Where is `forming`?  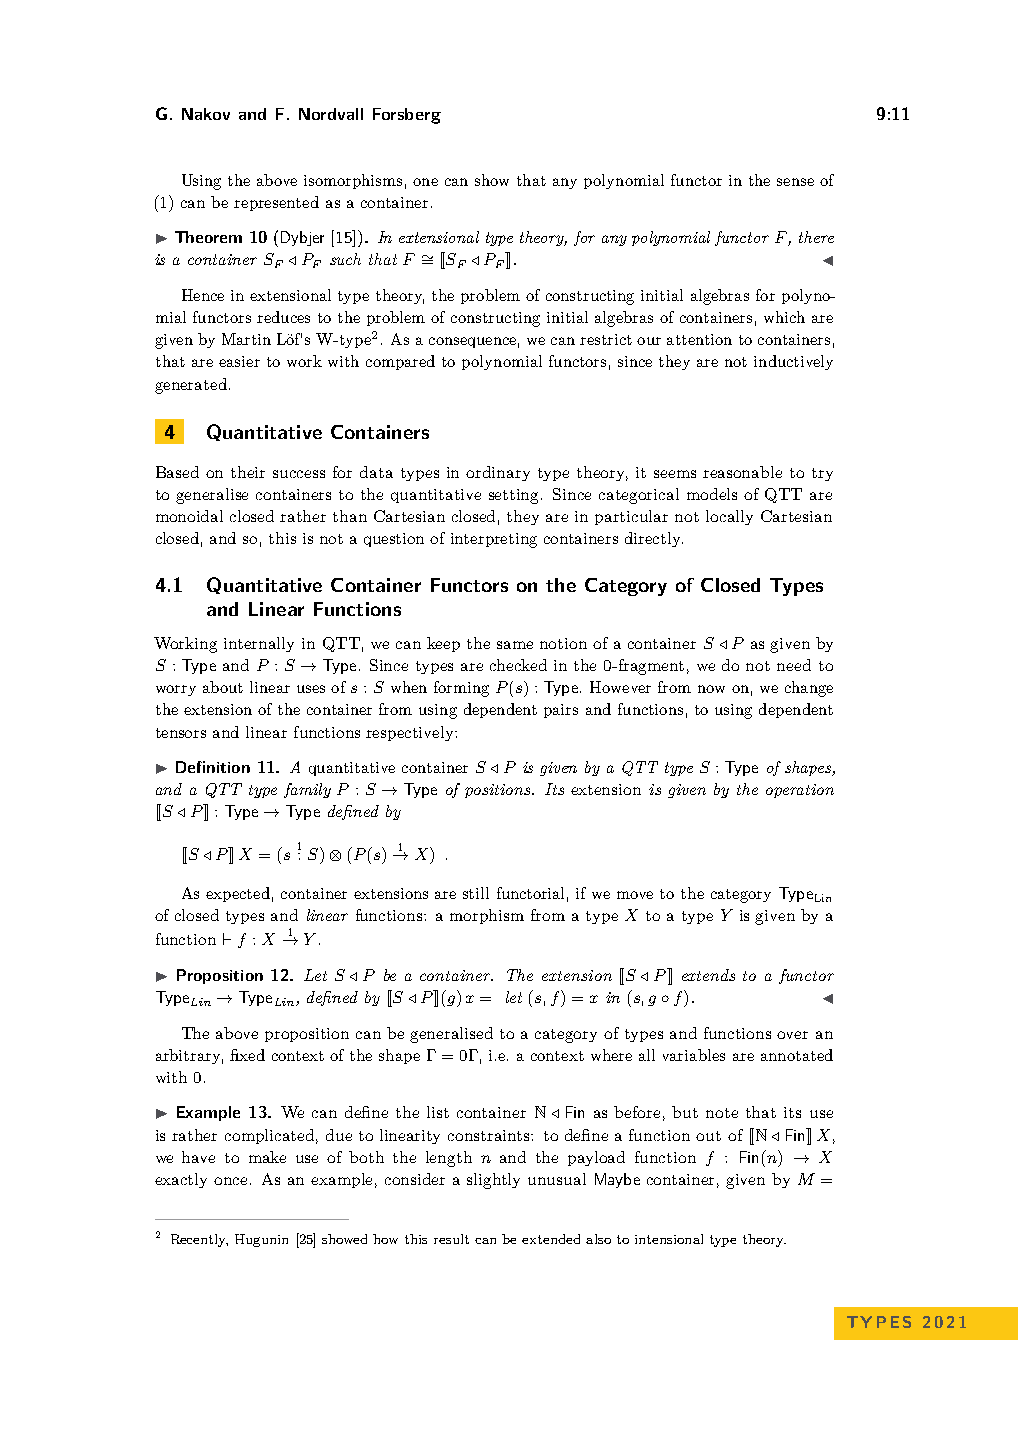 forming is located at coordinates (461, 689).
